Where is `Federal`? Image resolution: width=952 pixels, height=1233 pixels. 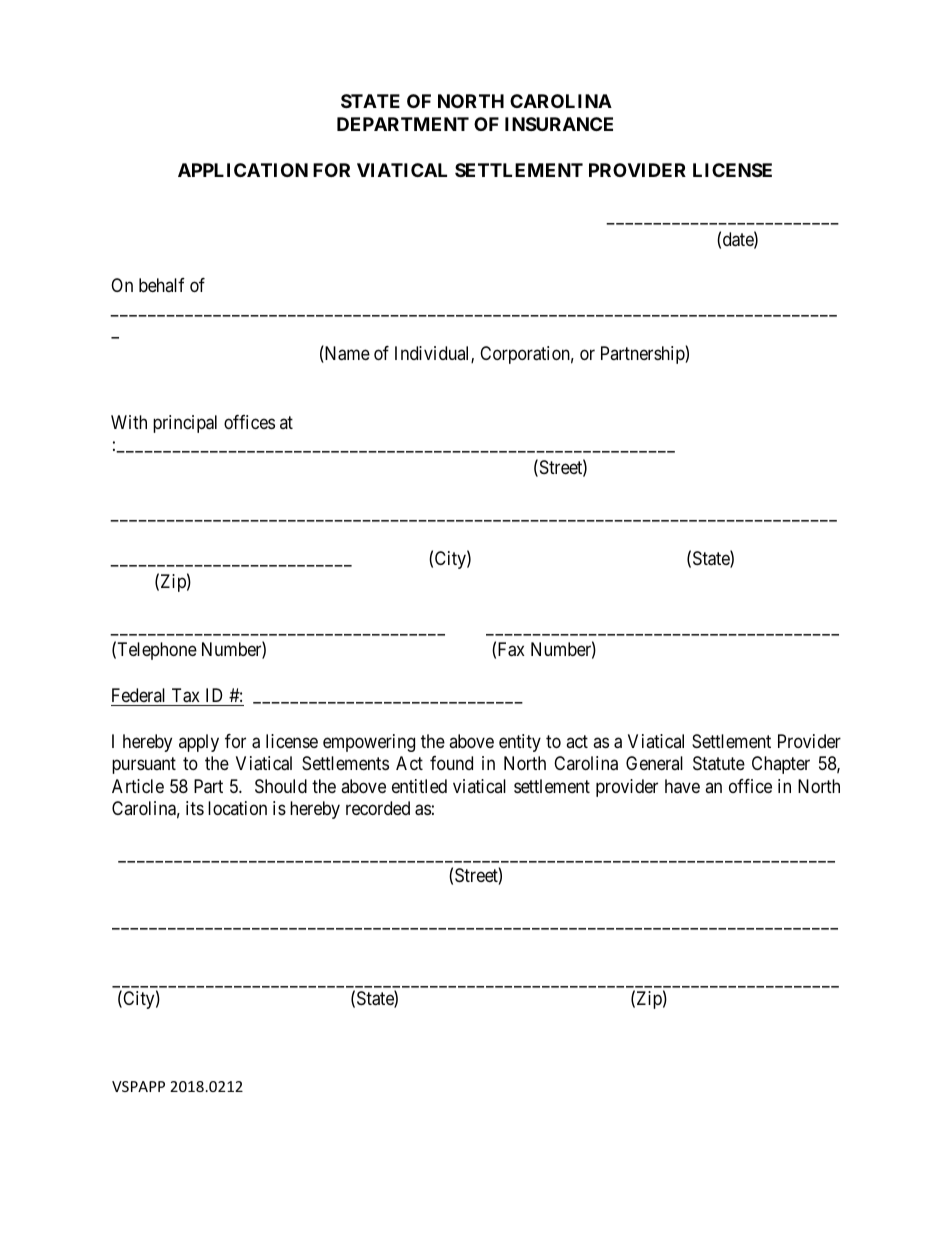
Federal is located at coordinates (138, 695).
